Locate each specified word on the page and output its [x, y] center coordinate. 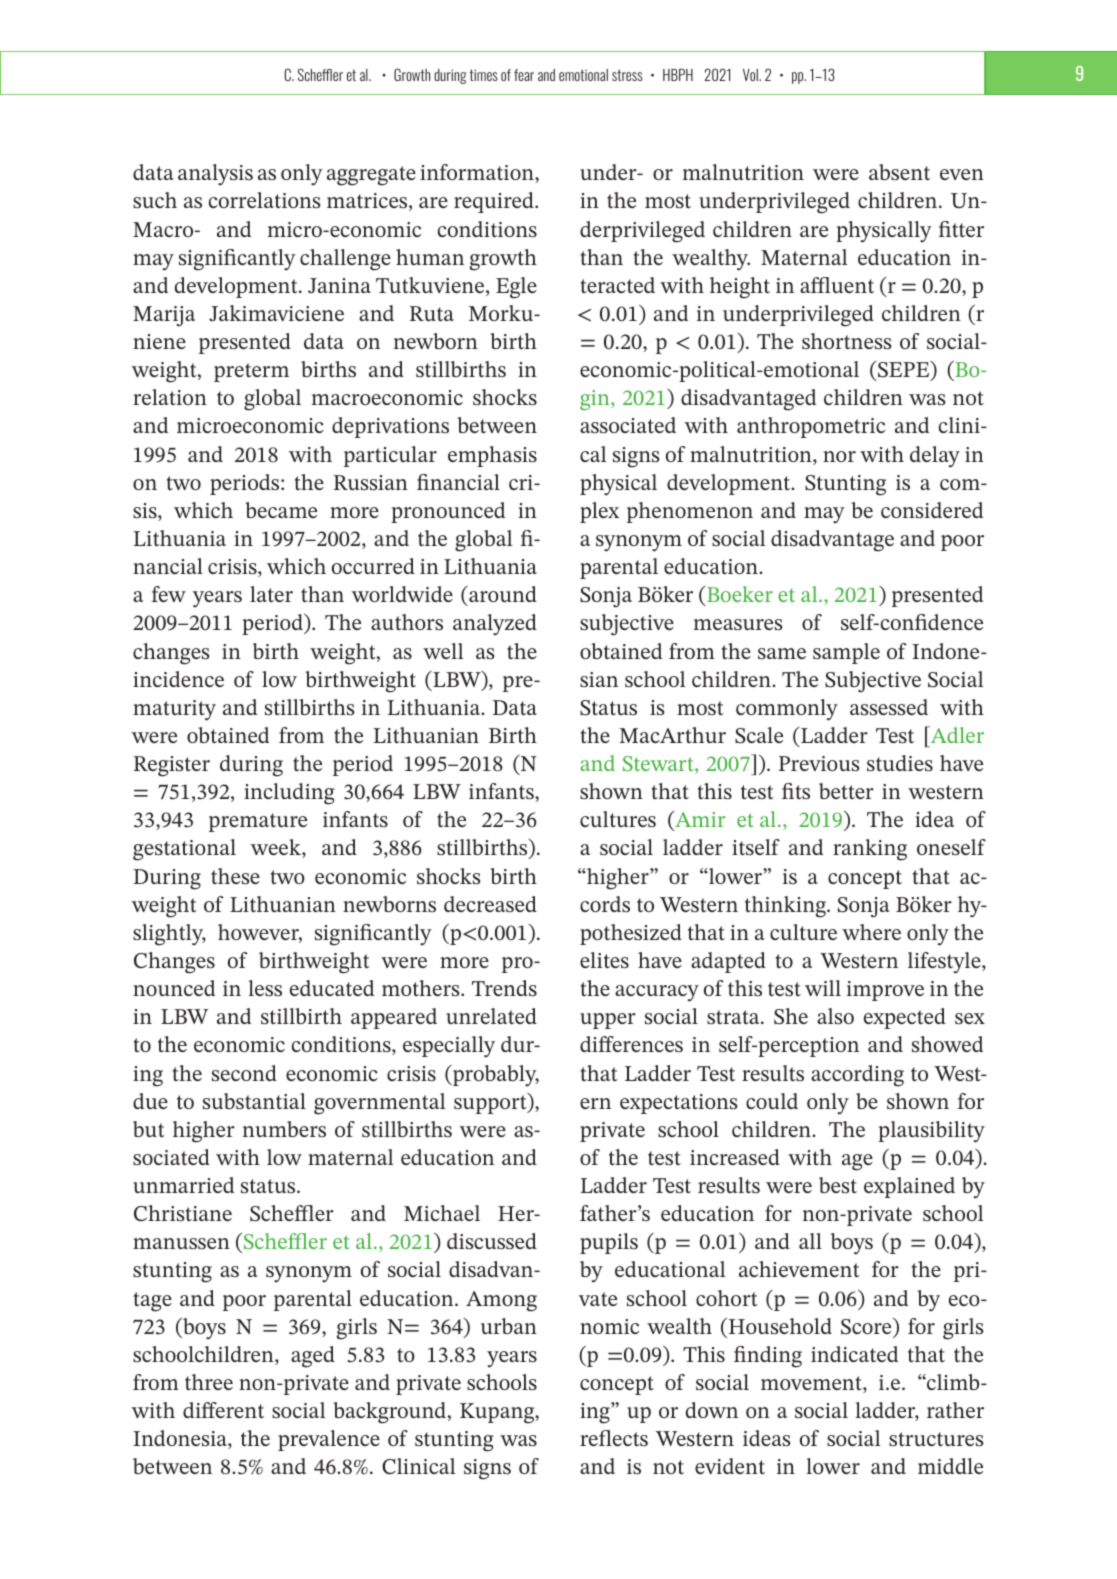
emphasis [492, 456]
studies [900, 763]
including [289, 794]
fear [524, 75]
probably [495, 1075]
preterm [251, 372]
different [223, 1410]
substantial [254, 1101]
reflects [614, 1438]
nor [839, 456]
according [857, 1076]
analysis [215, 174]
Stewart [659, 765]
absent [899, 172]
